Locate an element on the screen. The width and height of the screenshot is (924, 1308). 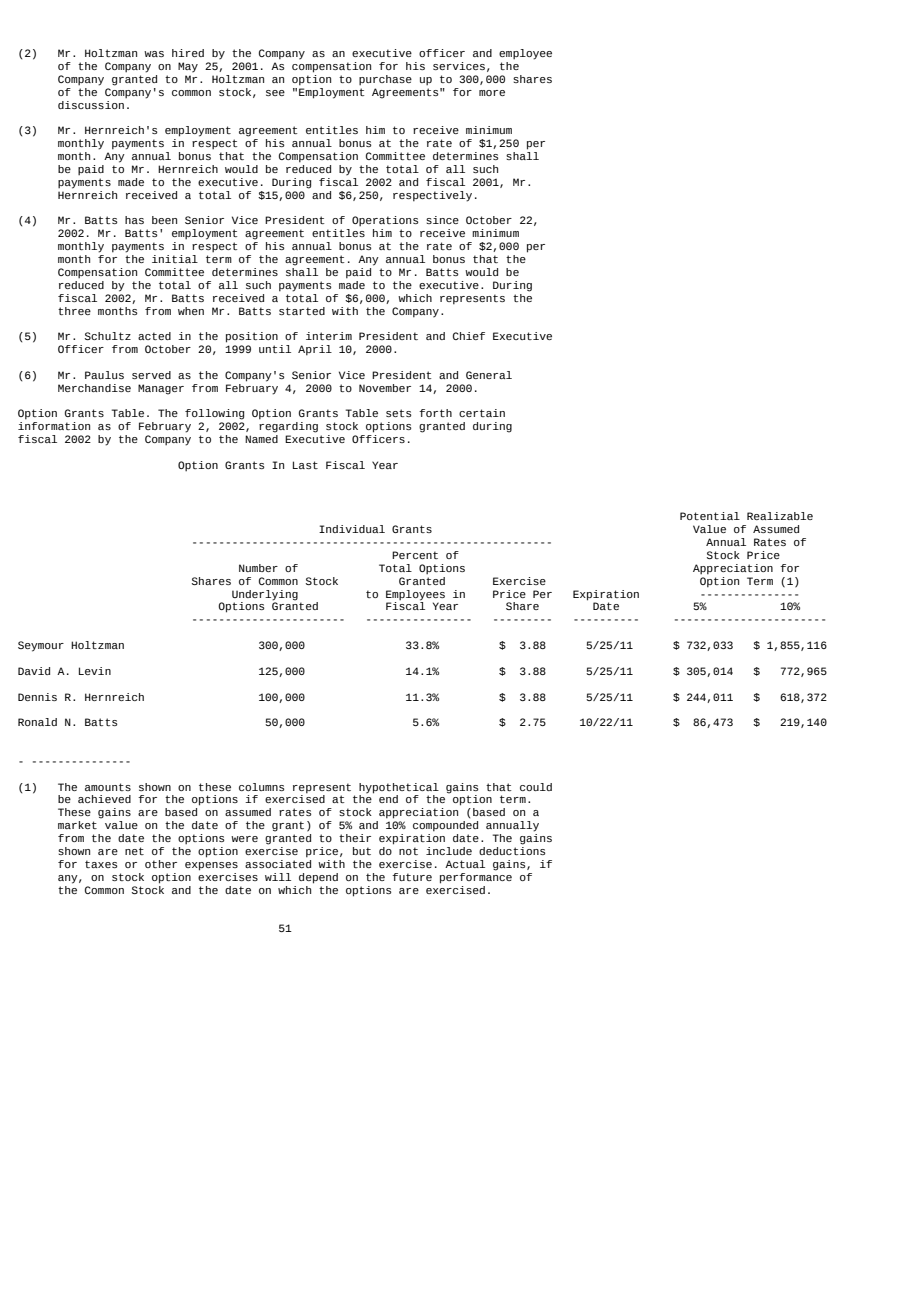
was is located at coordinates (154, 54).
